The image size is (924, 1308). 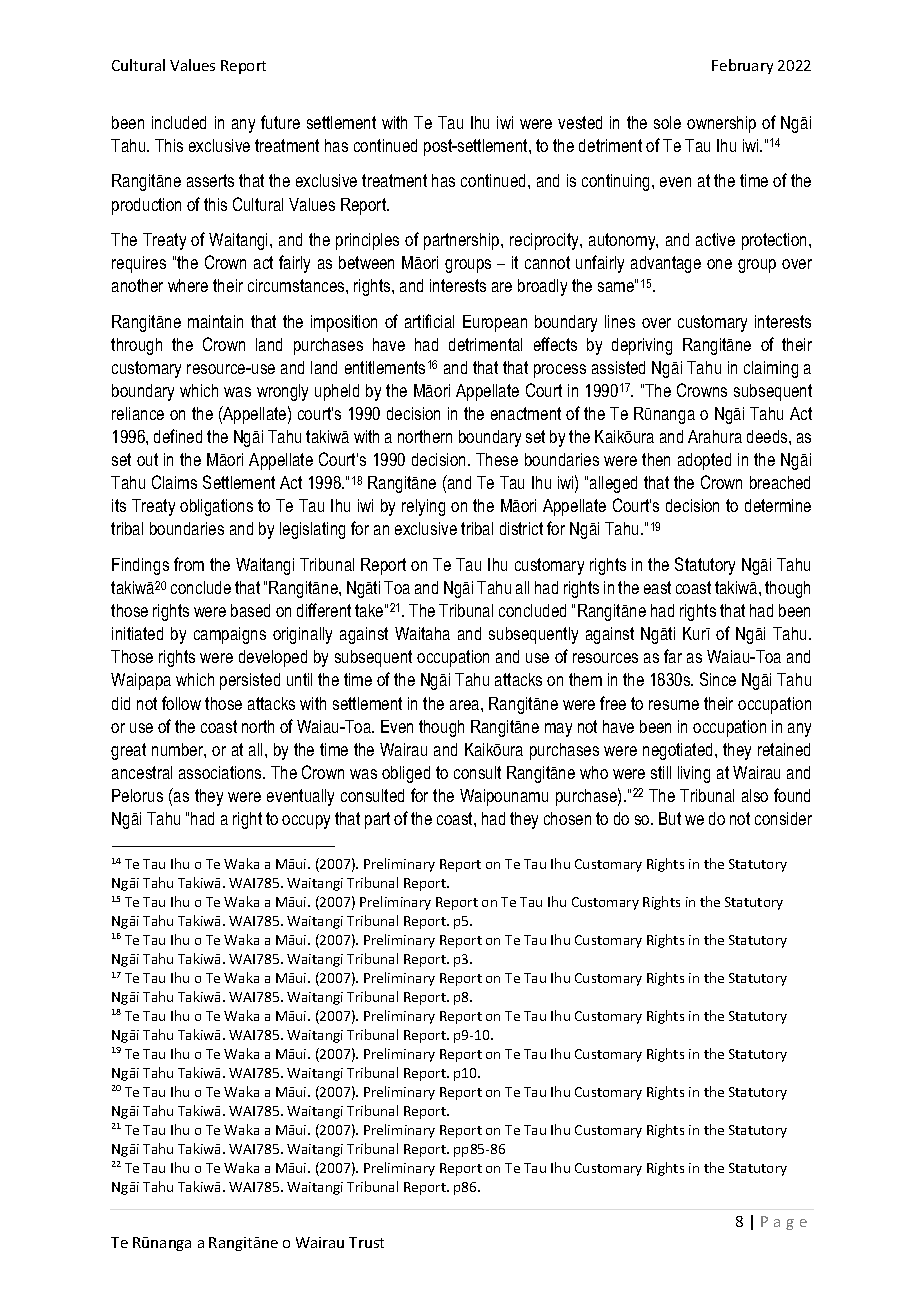 I want to click on included, so click(x=179, y=122).
